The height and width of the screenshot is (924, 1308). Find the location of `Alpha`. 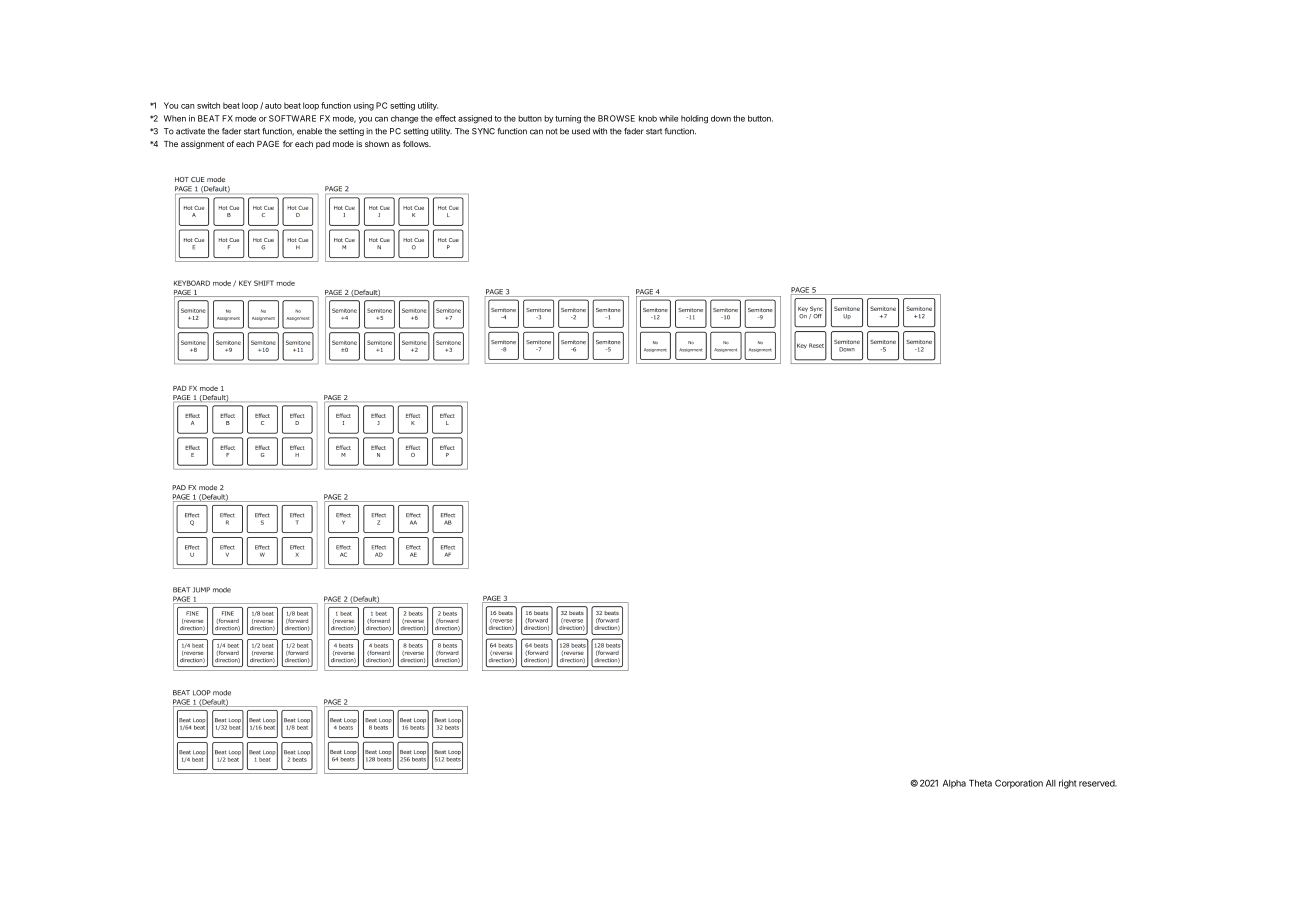

Alpha is located at coordinates (954, 784).
